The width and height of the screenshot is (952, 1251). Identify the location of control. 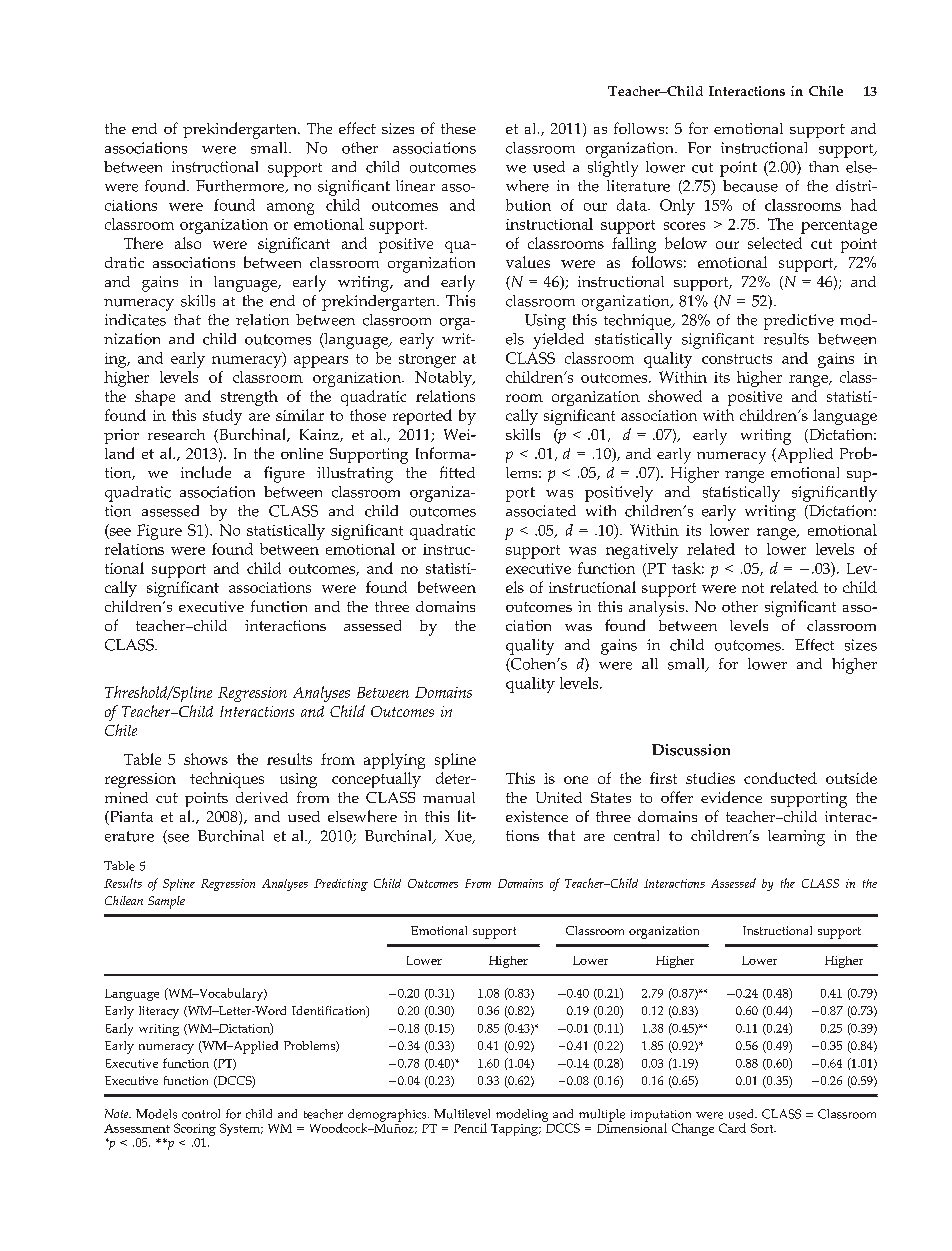
(201, 1114).
